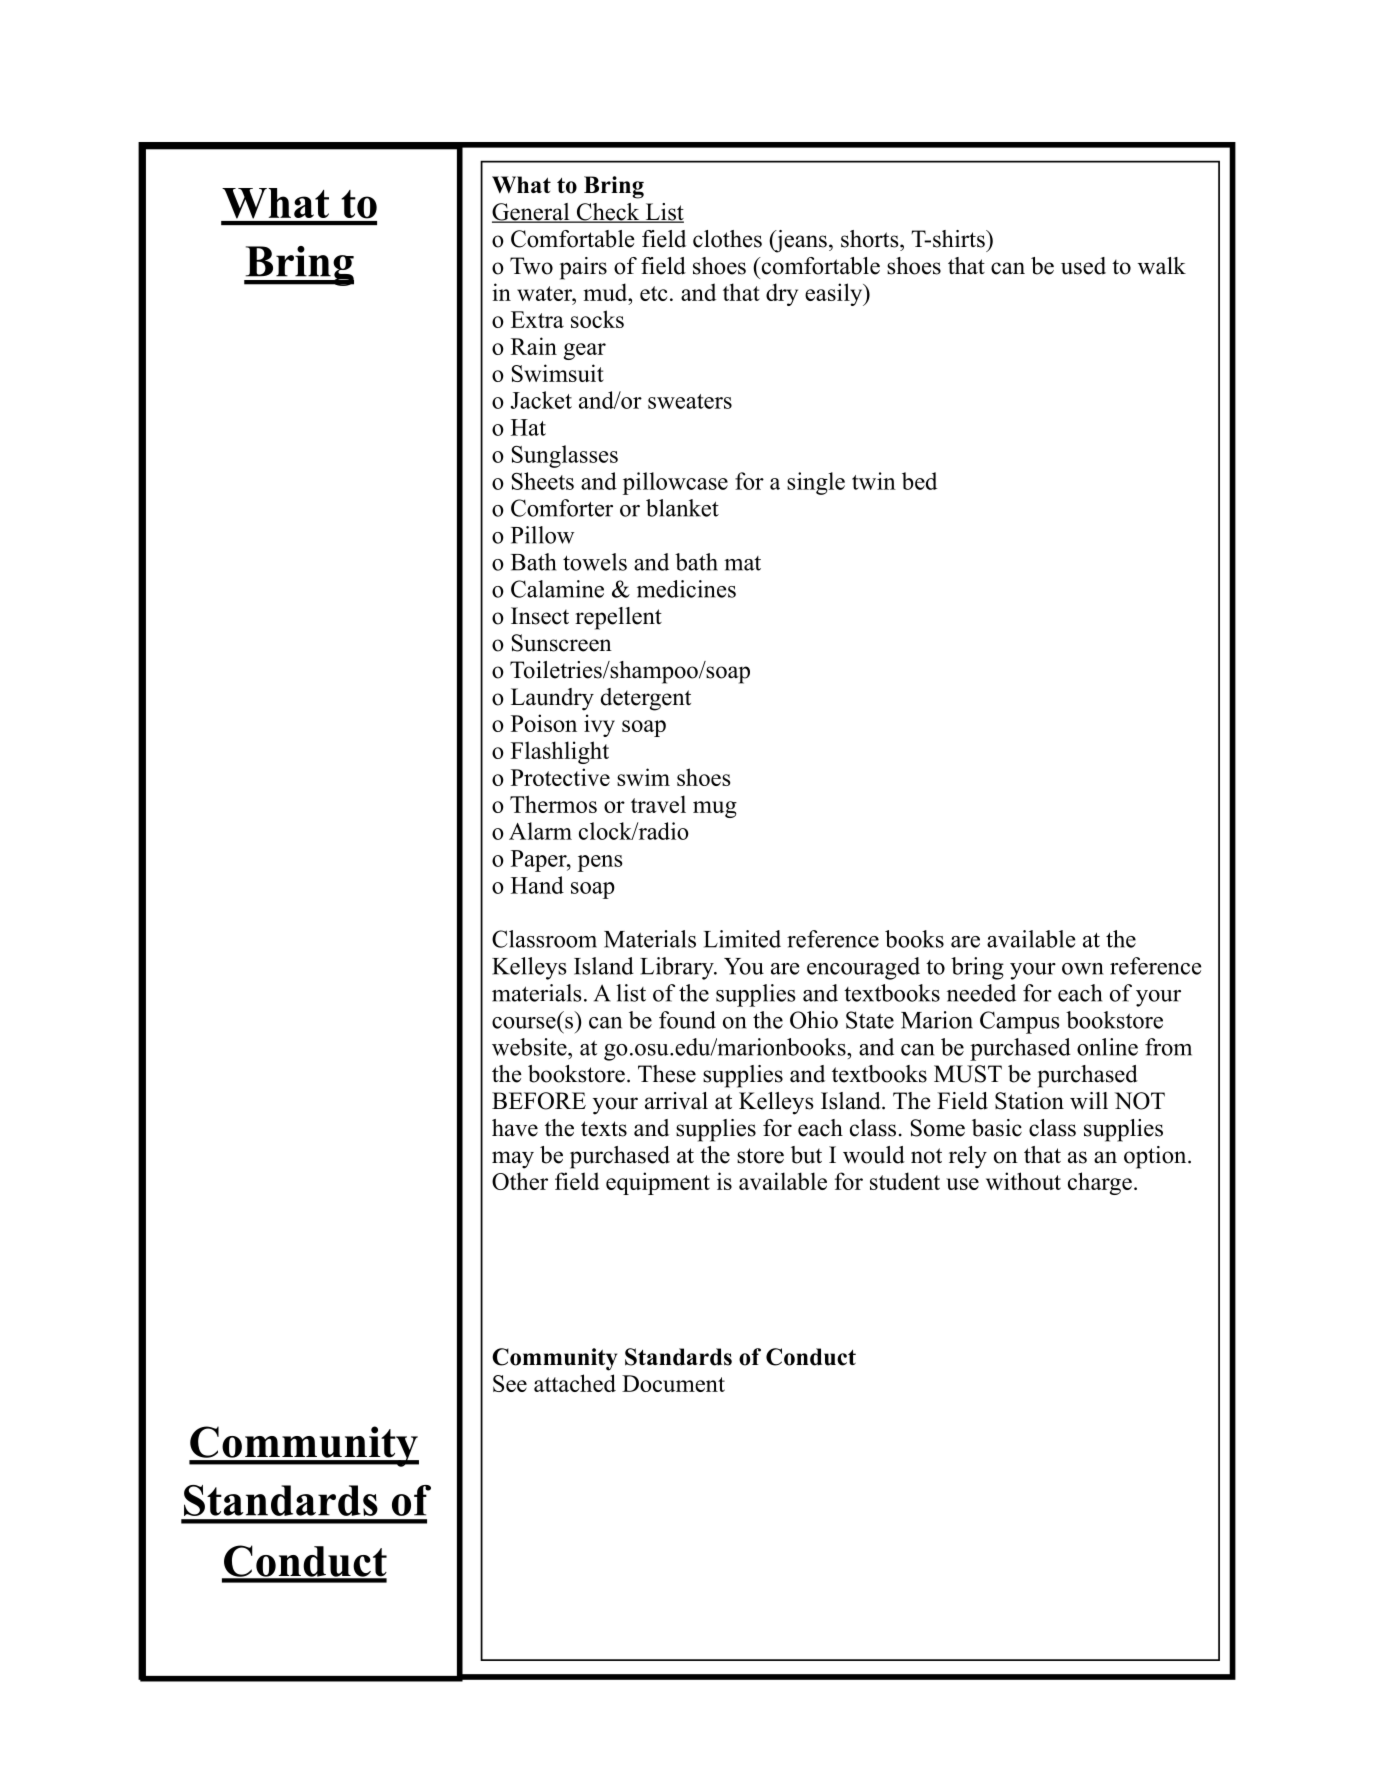 Image resolution: width=1374 pixels, height=1778 pixels. I want to click on pairs, so click(583, 268).
